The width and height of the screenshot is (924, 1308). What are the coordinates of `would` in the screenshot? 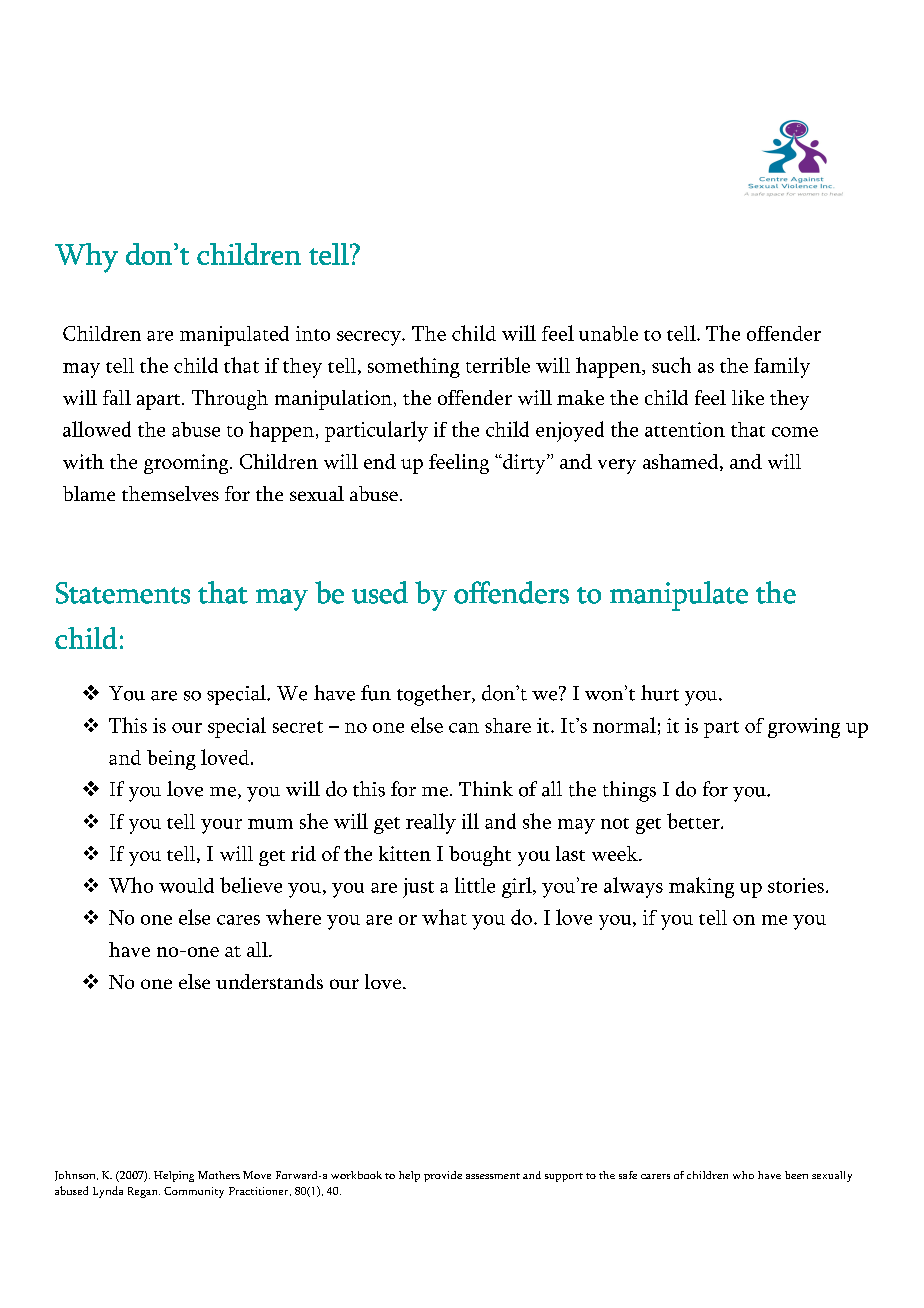 It's located at (186, 885).
